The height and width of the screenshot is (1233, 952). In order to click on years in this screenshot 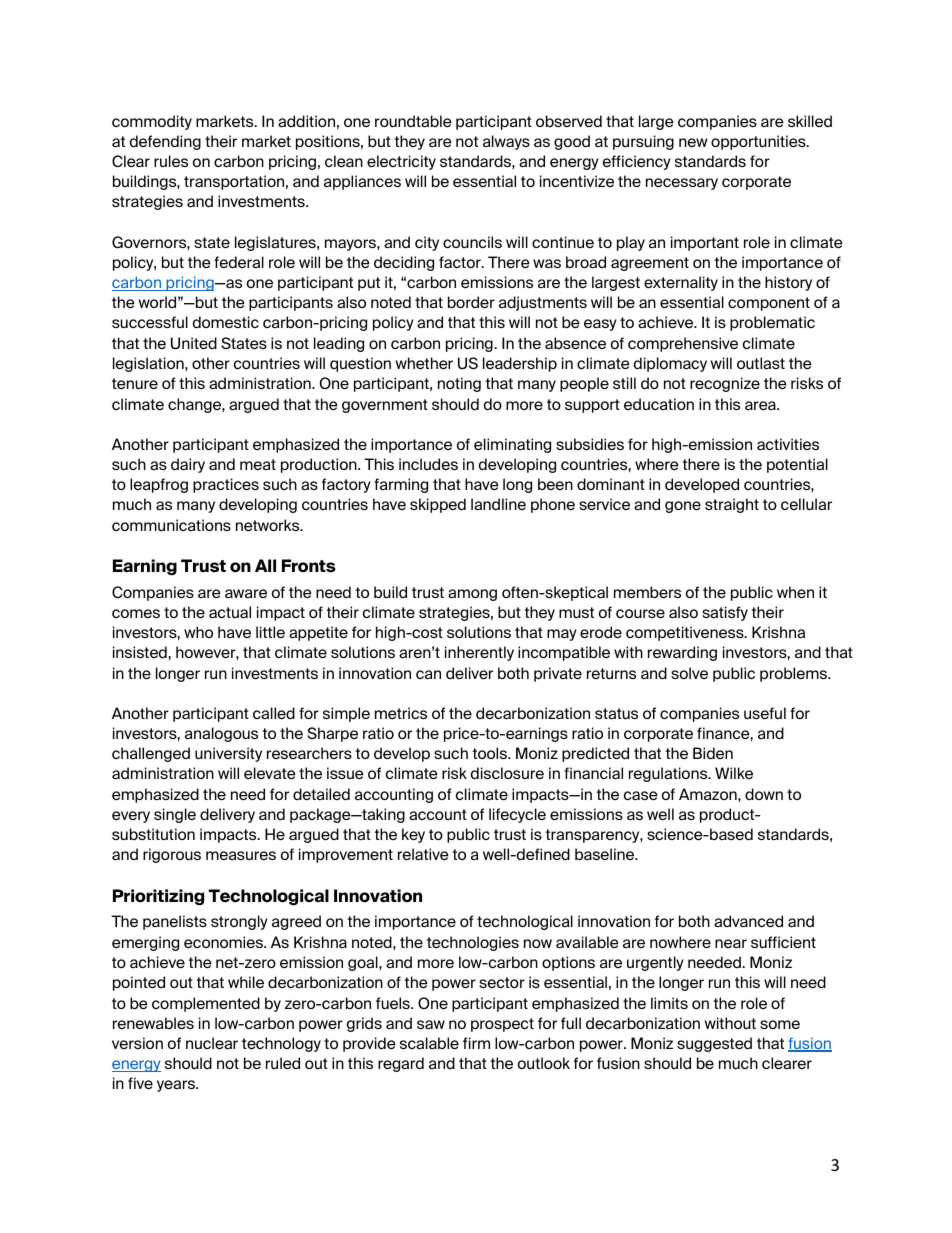, I will do `click(177, 1086)`.
